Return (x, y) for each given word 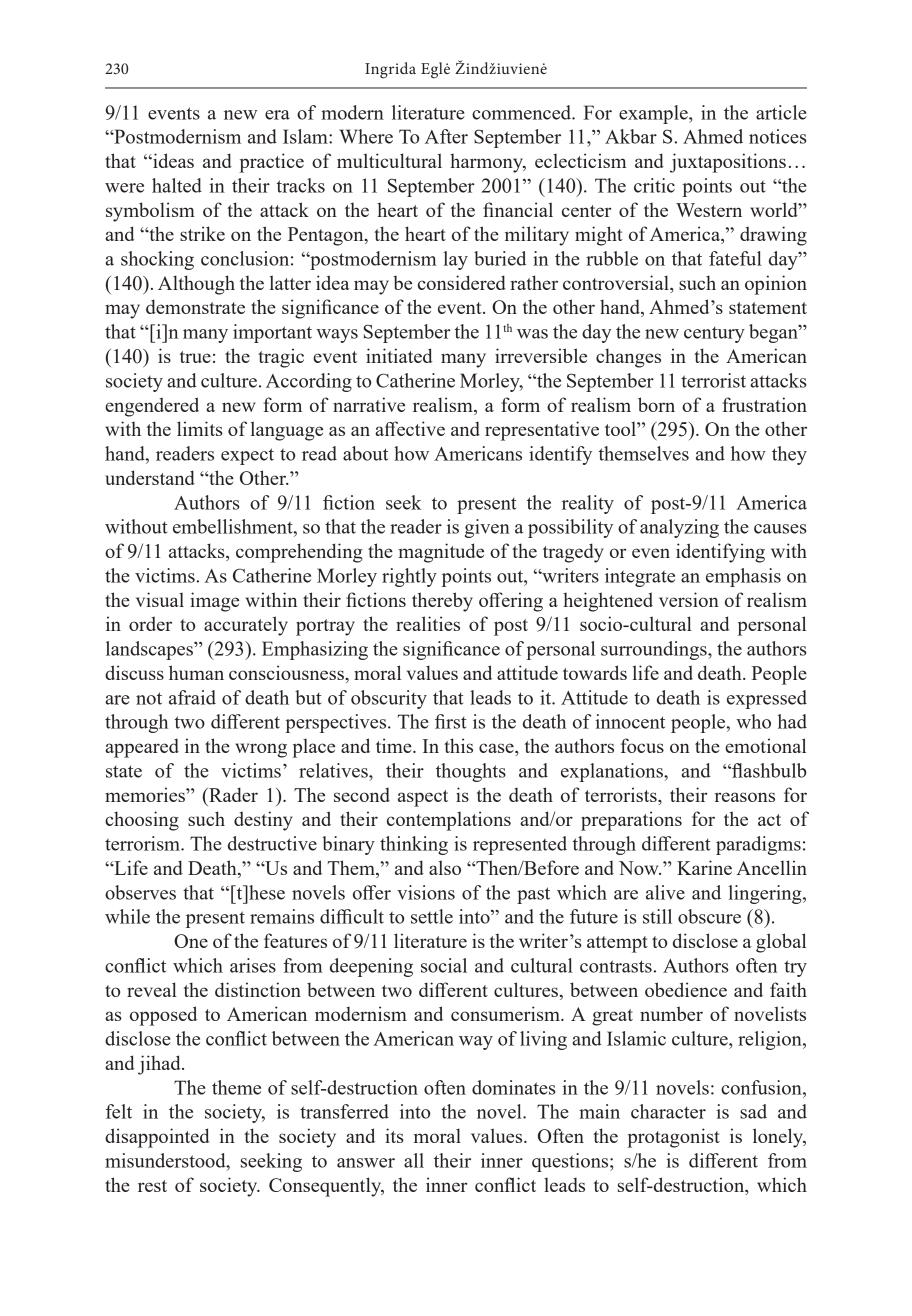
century (714, 334)
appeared (142, 748)
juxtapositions (728, 163)
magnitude (441, 553)
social (444, 965)
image (214, 602)
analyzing (679, 528)
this (458, 745)
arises (253, 965)
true (195, 357)
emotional (765, 745)
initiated (399, 355)
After (446, 136)
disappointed (157, 1138)
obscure (709, 916)
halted (177, 185)
